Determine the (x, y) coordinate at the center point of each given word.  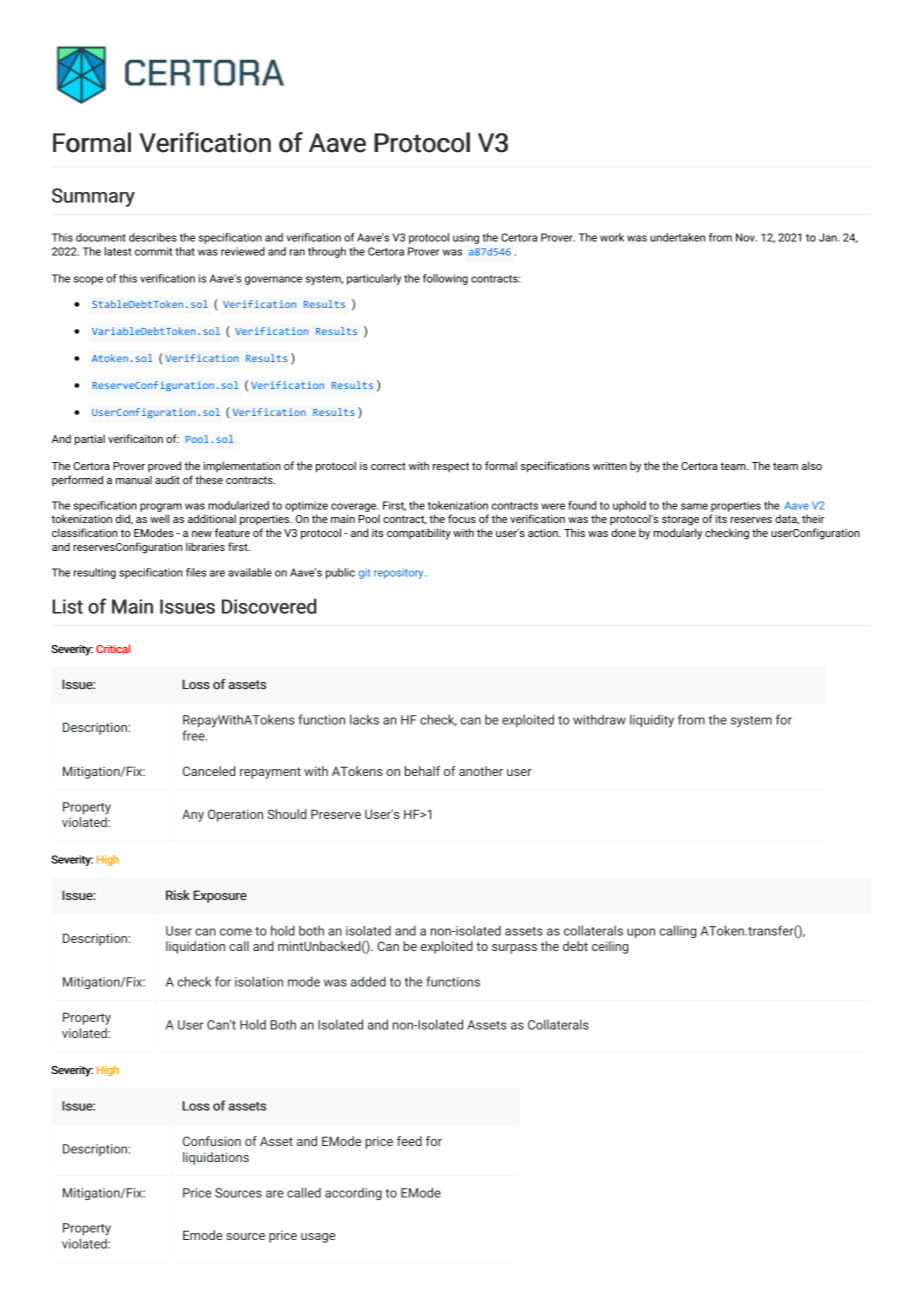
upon (641, 933)
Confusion (212, 1141)
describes (153, 237)
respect (451, 467)
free (194, 735)
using (466, 238)
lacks (364, 719)
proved (164, 466)
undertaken (677, 237)
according (353, 1194)
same (694, 506)
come (236, 932)
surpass (514, 949)
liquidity (652, 721)
